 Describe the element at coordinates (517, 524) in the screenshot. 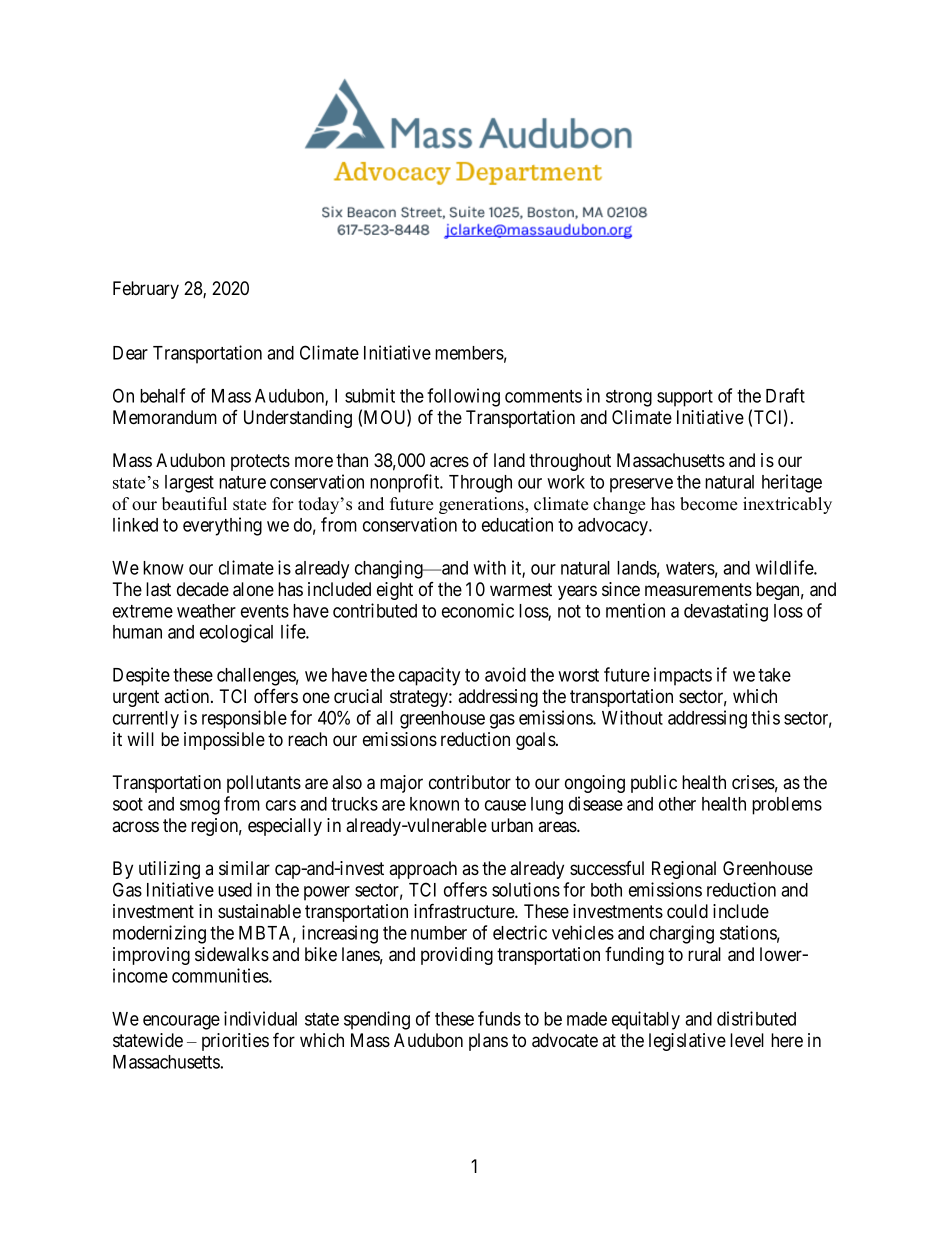

I see `education` at that location.
